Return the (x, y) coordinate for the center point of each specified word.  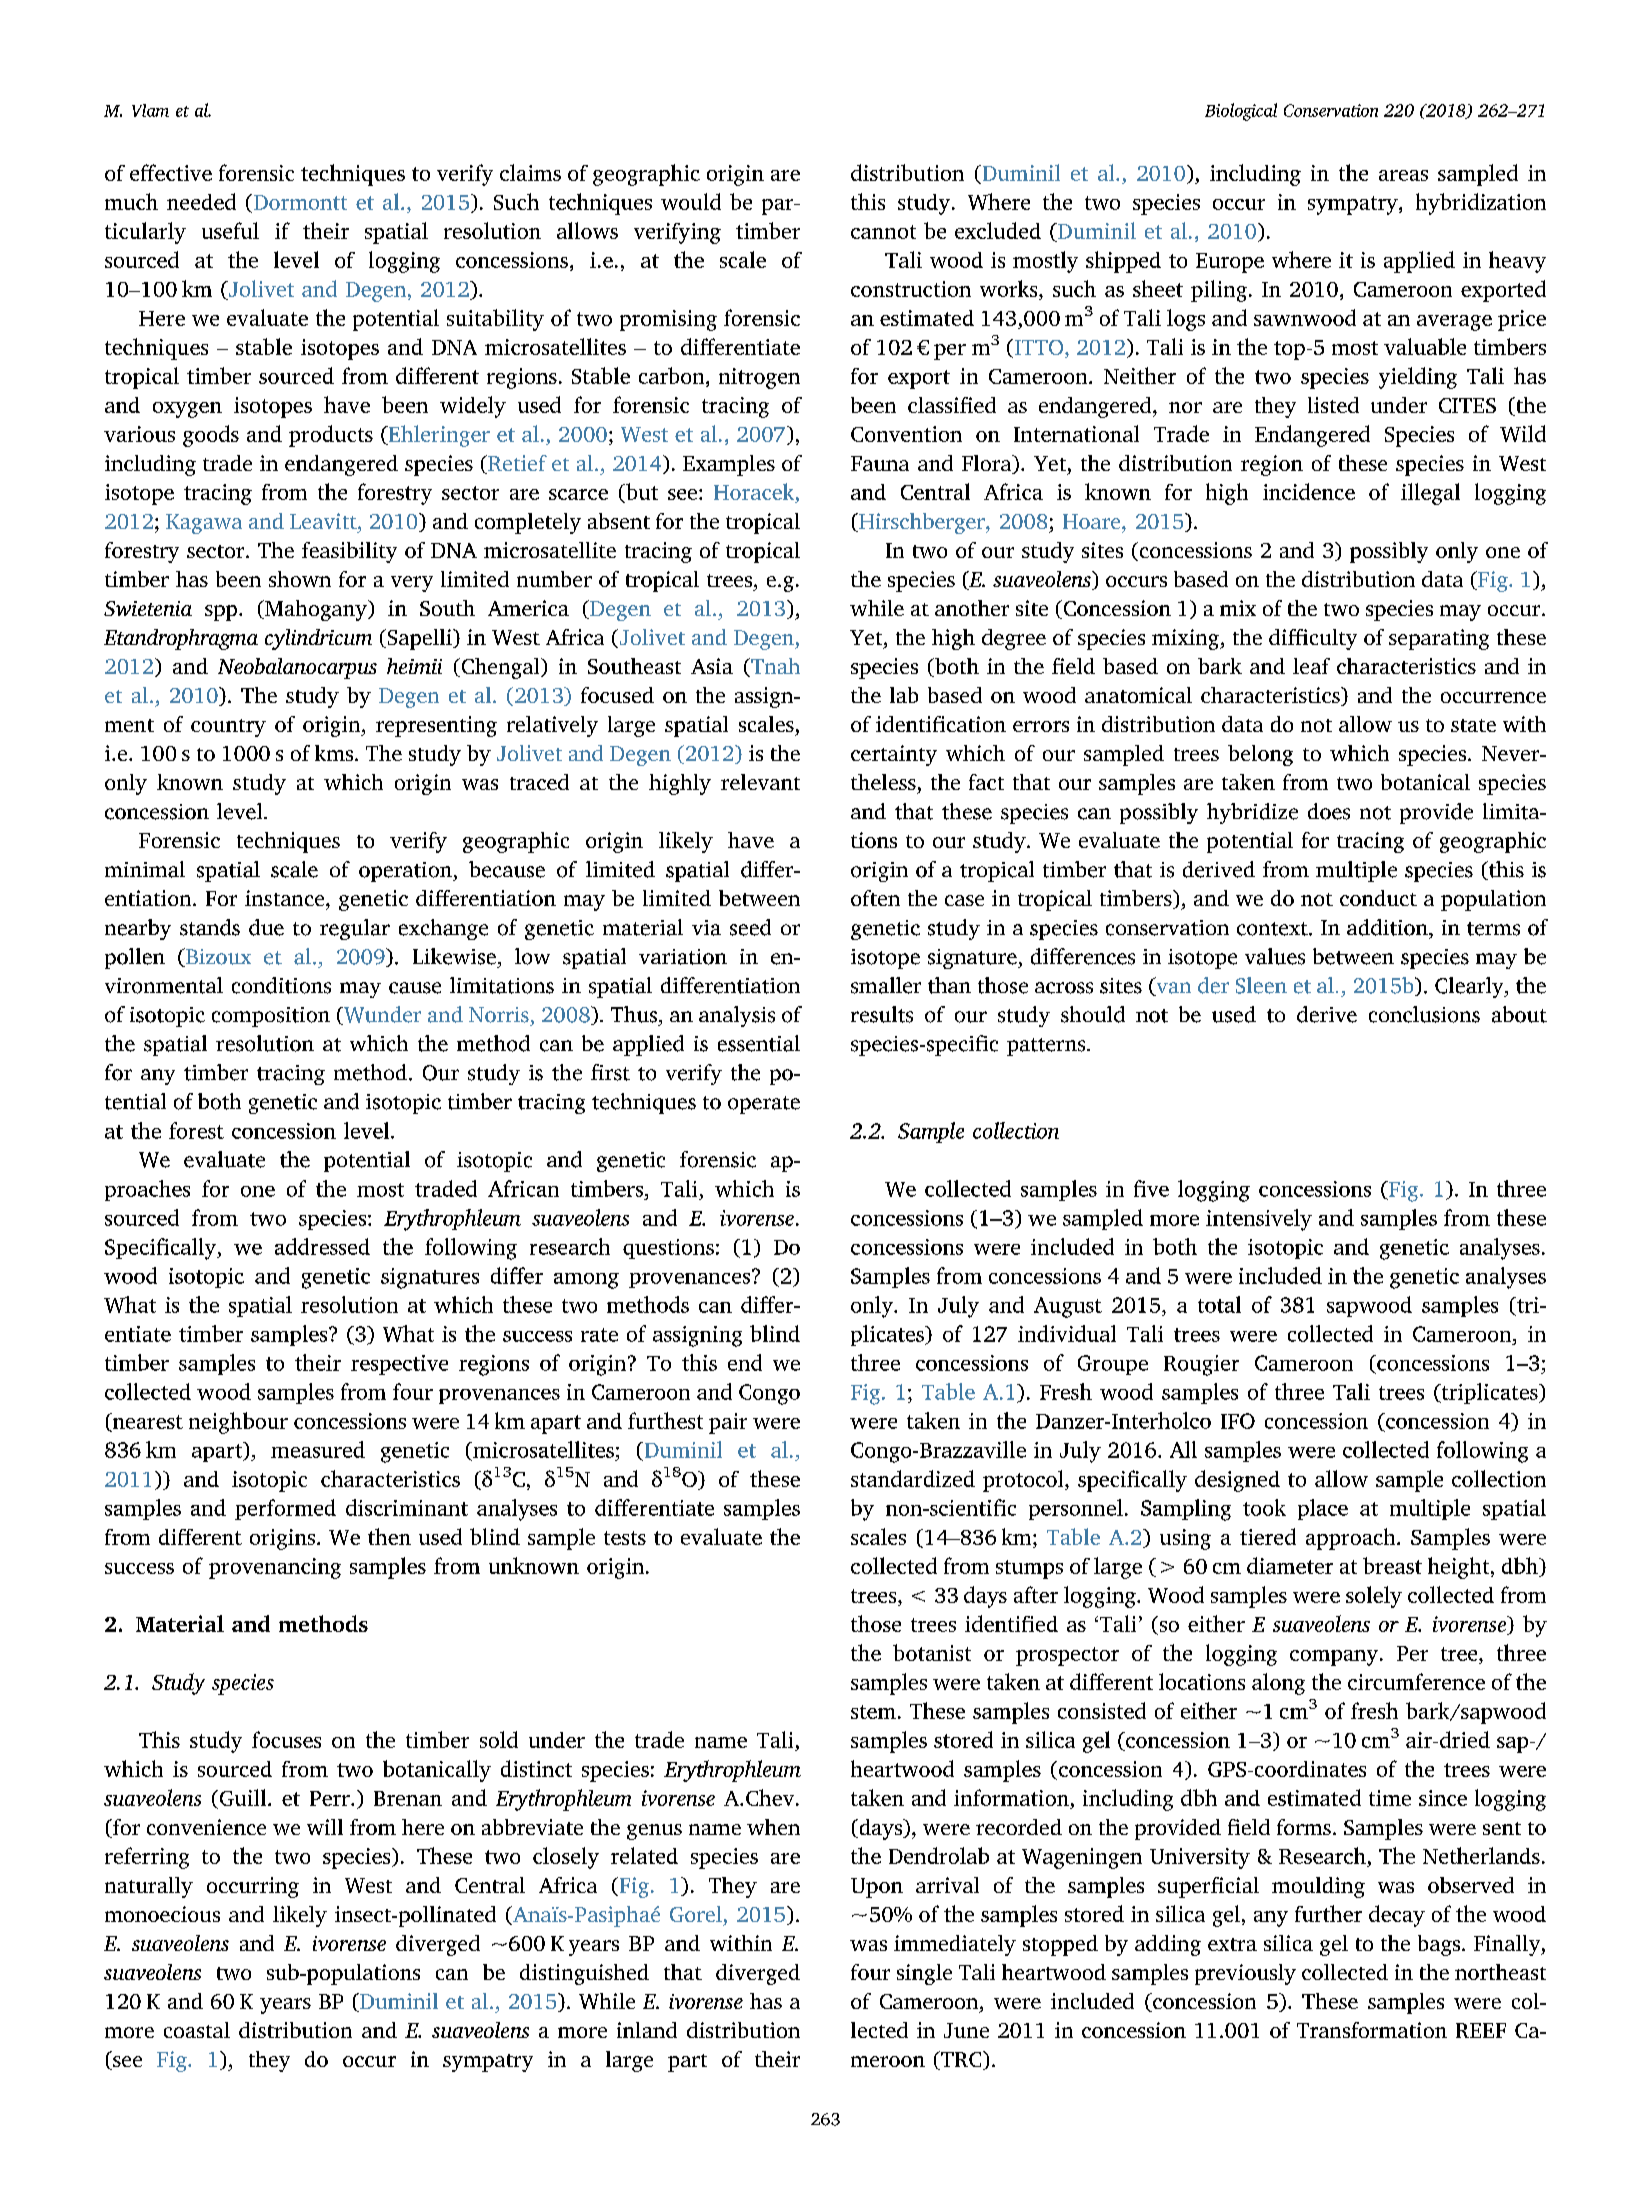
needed (201, 201)
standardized (913, 1478)
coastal (197, 2030)
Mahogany (316, 610)
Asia (712, 666)
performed (285, 1509)
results (882, 1014)
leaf (1311, 666)
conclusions (1424, 1014)
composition (271, 1017)
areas (1403, 175)
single (924, 1974)
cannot (883, 232)
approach (1352, 1539)
